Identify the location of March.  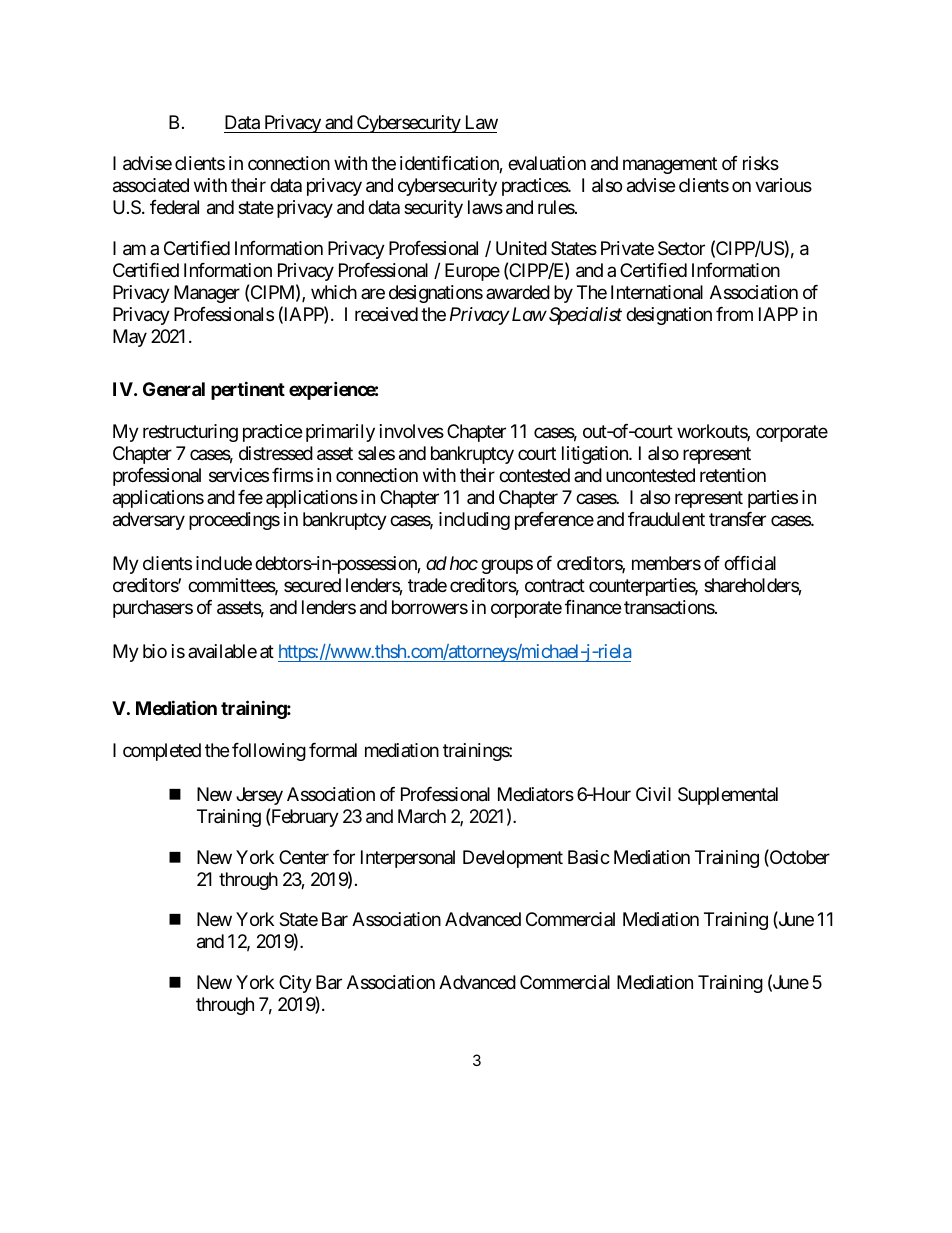
(422, 816).
